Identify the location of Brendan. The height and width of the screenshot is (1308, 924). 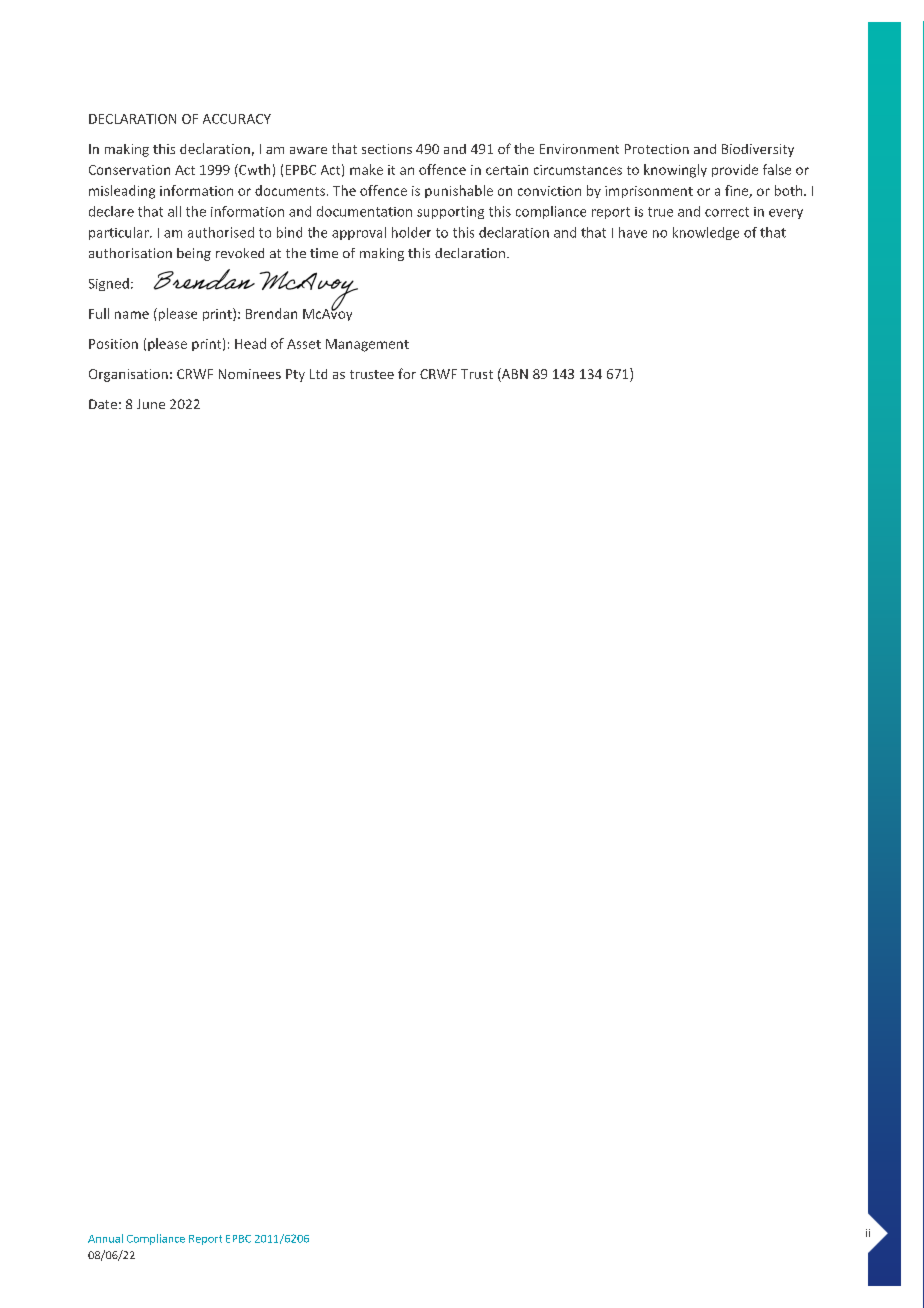
(271, 313).
